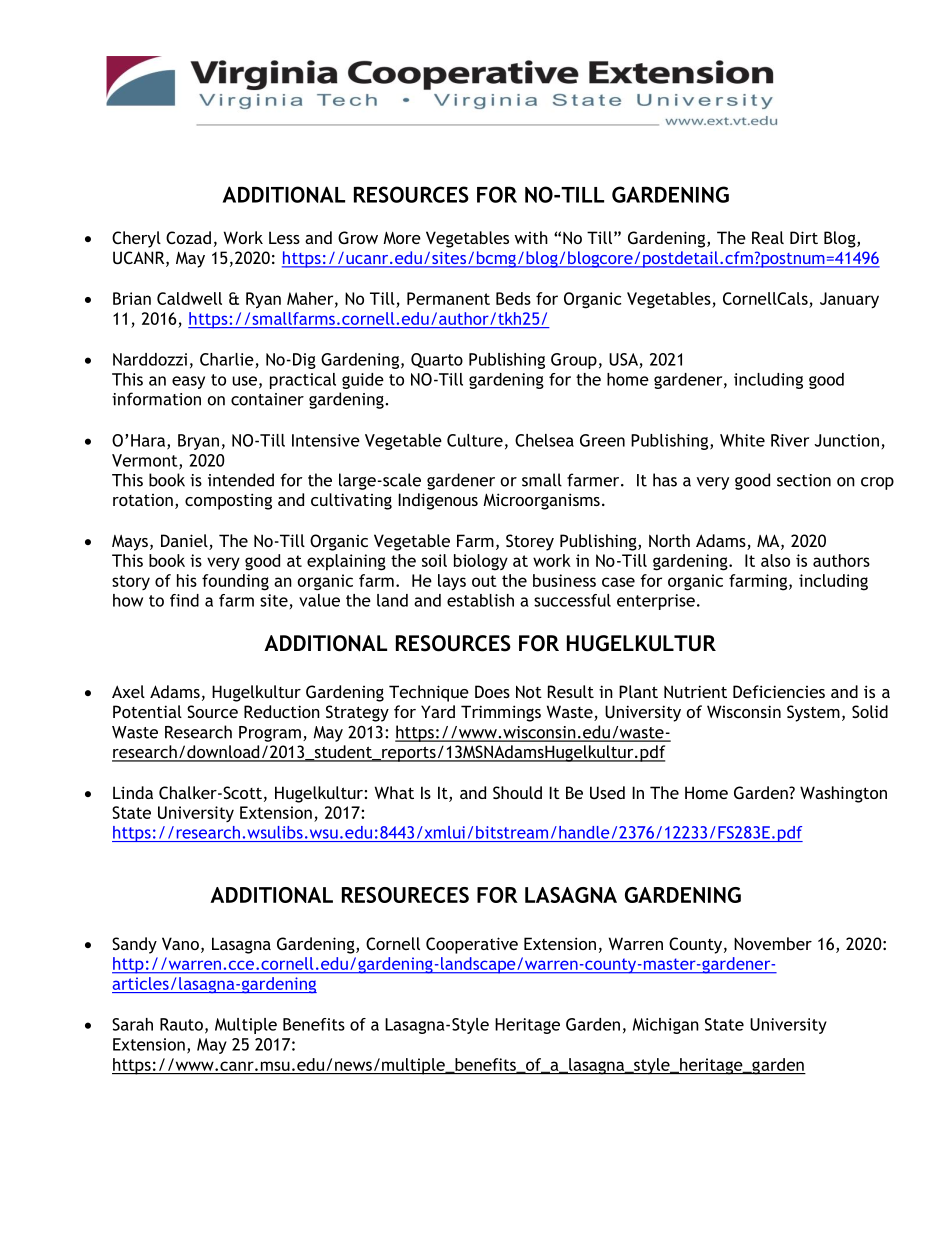 Image resolution: width=952 pixels, height=1233 pixels. What do you see at coordinates (185, 542) in the screenshot?
I see `Daniel` at bounding box center [185, 542].
